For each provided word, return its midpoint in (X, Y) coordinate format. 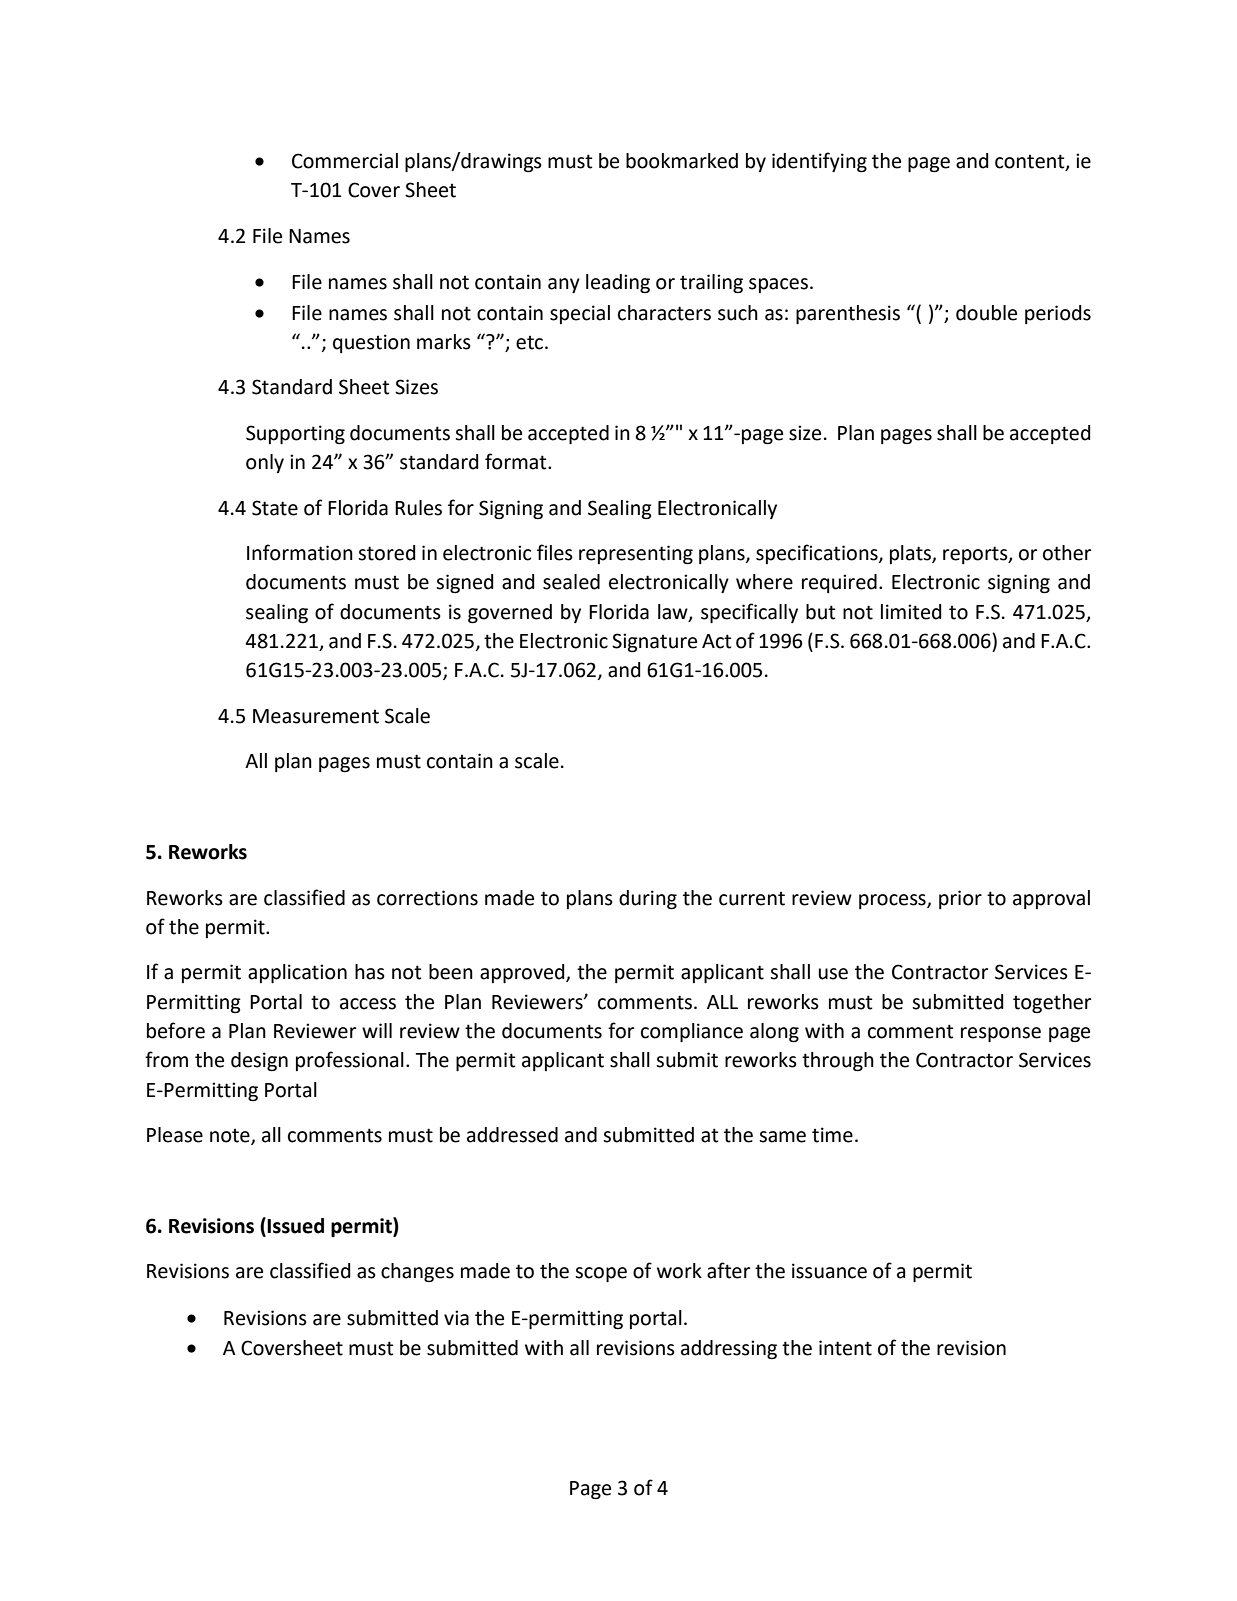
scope (601, 1274)
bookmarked (682, 161)
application (297, 973)
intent (845, 1348)
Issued (295, 1226)
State (275, 508)
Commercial (345, 161)
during (648, 900)
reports (976, 555)
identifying (819, 162)
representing (636, 555)
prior (960, 899)
